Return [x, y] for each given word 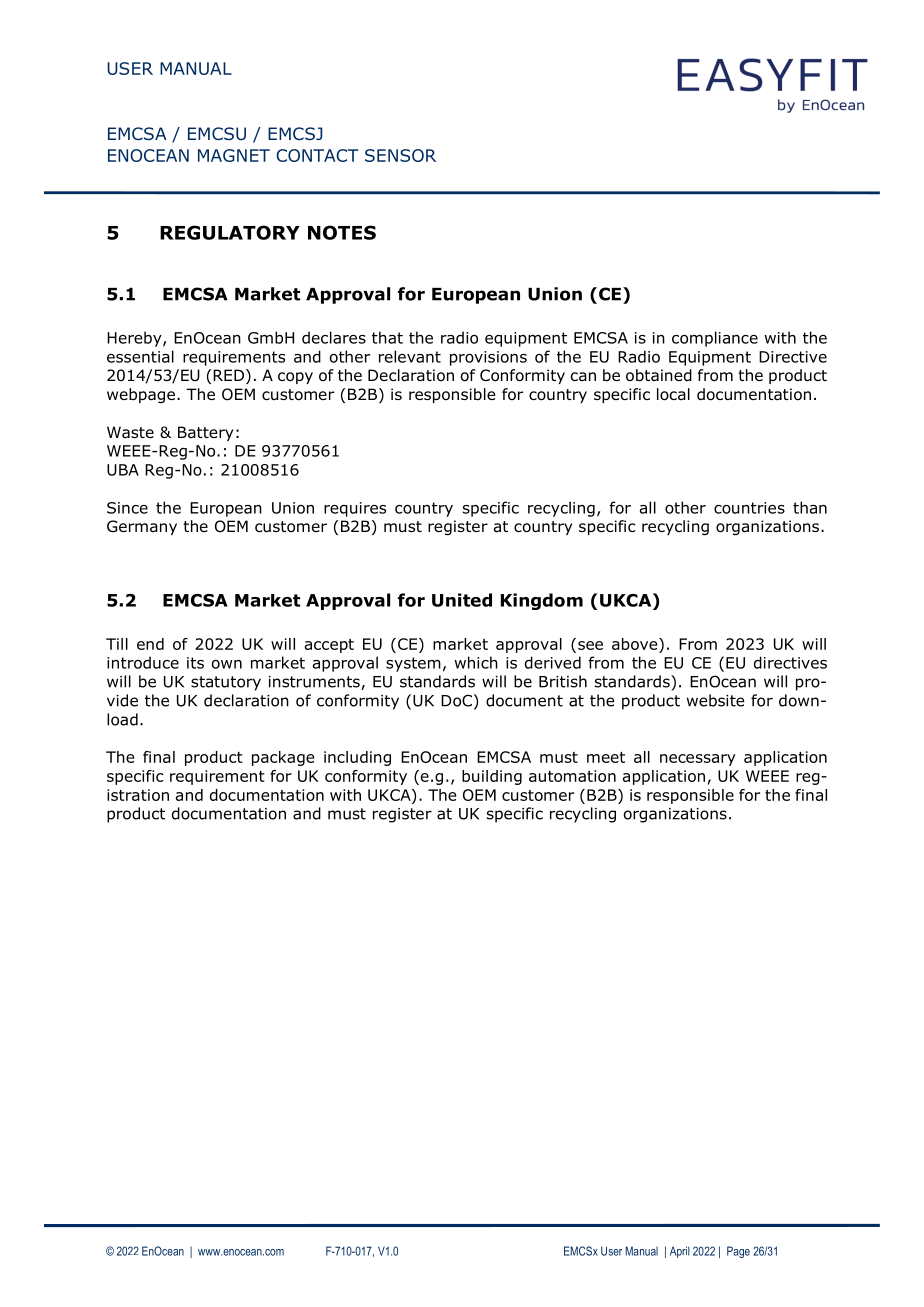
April [680, 1252]
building [492, 777]
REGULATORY [230, 232]
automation [572, 776]
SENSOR [400, 155]
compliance [715, 339]
